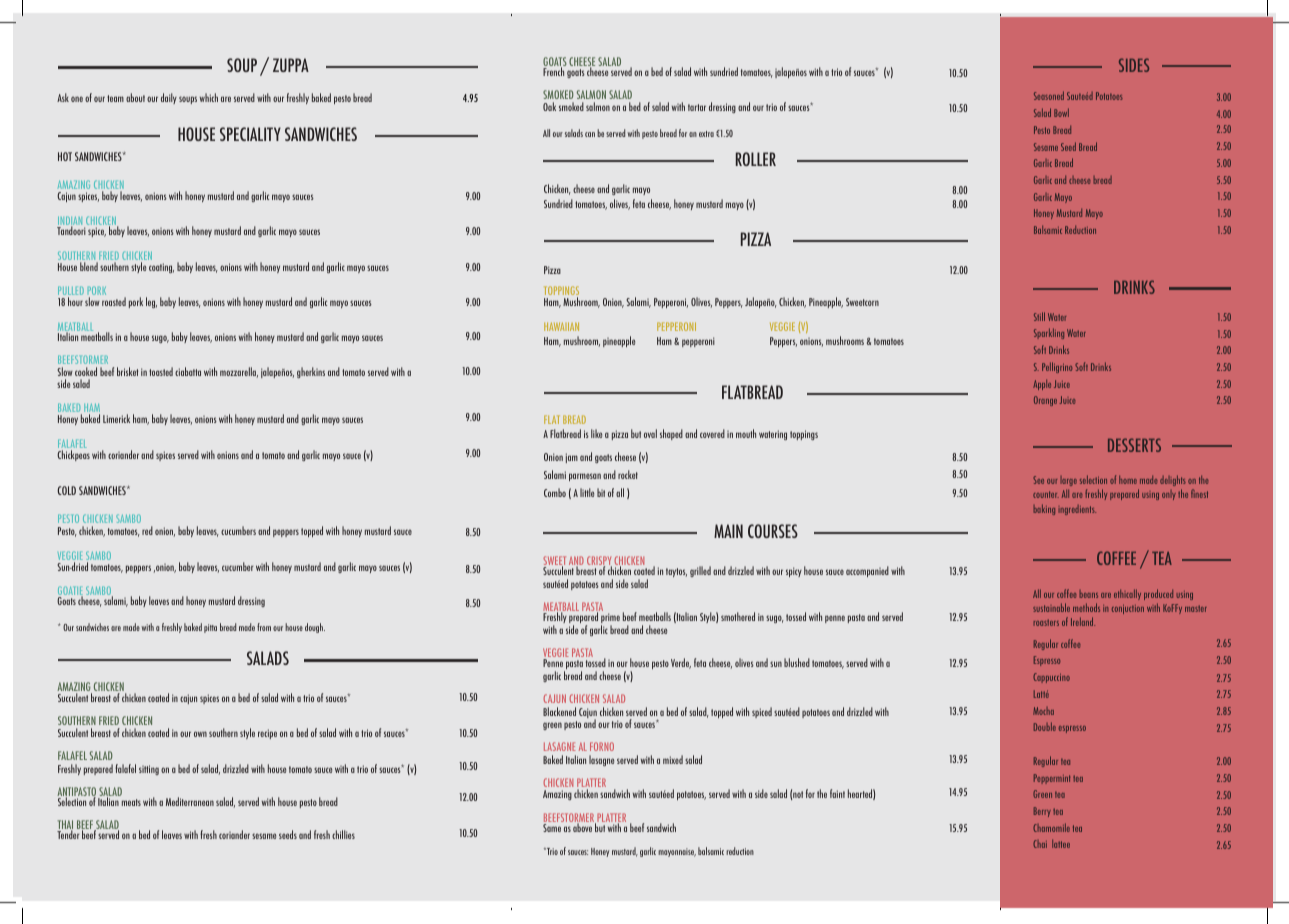  Describe the element at coordinates (210, 628) in the screenshot. I see `pitta` at that location.
